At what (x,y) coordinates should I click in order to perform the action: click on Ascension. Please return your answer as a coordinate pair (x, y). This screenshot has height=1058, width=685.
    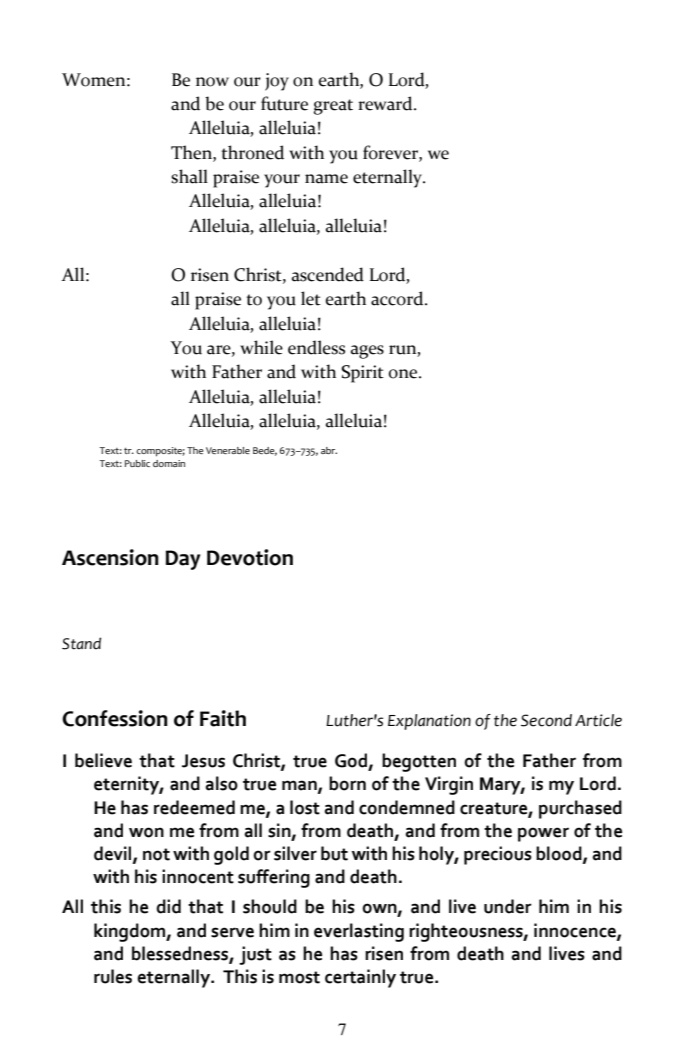
    Looking at the image, I should click on (110, 557).
